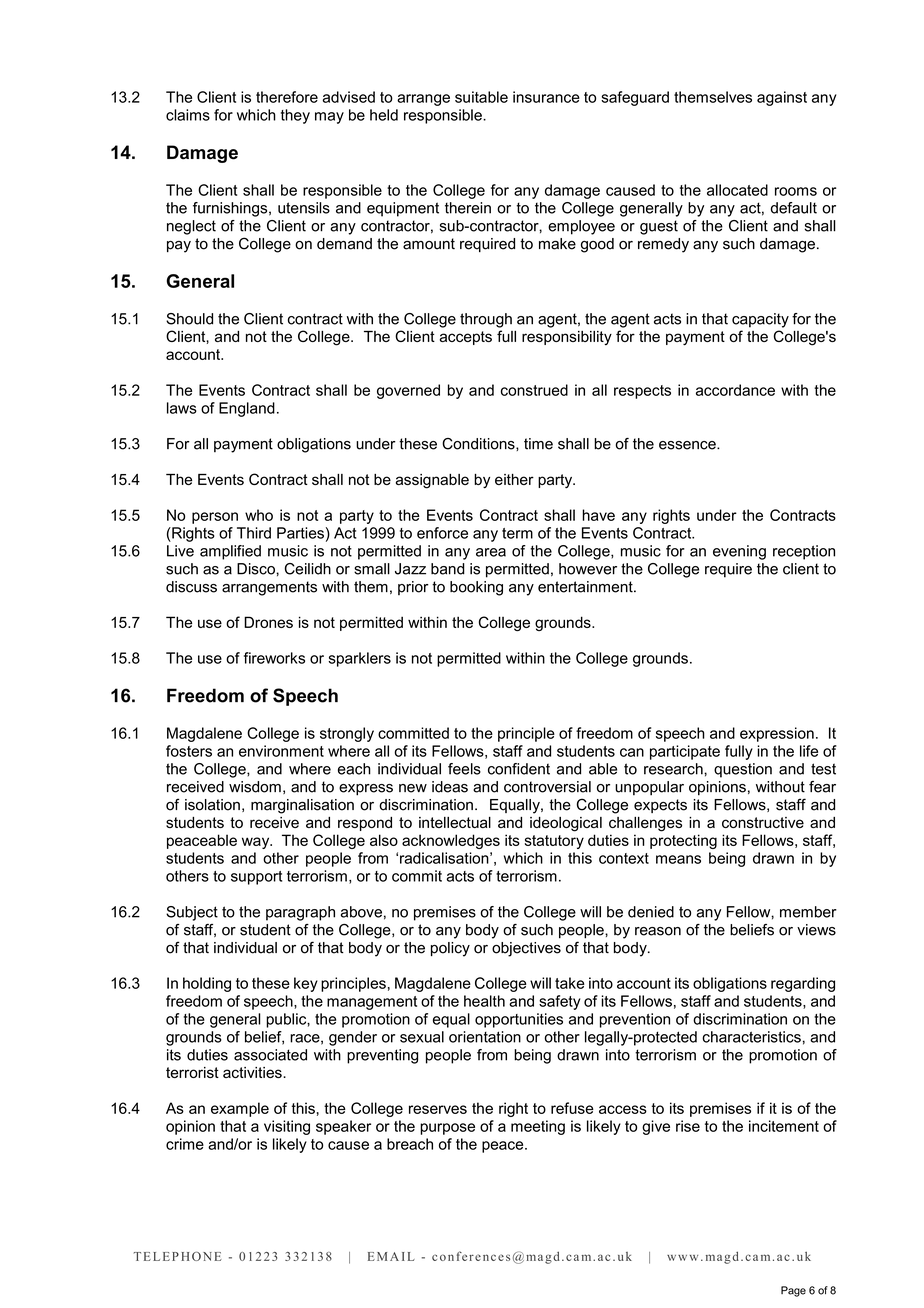 The image size is (924, 1308). Describe the element at coordinates (295, 116) in the page. I see `they` at that location.
